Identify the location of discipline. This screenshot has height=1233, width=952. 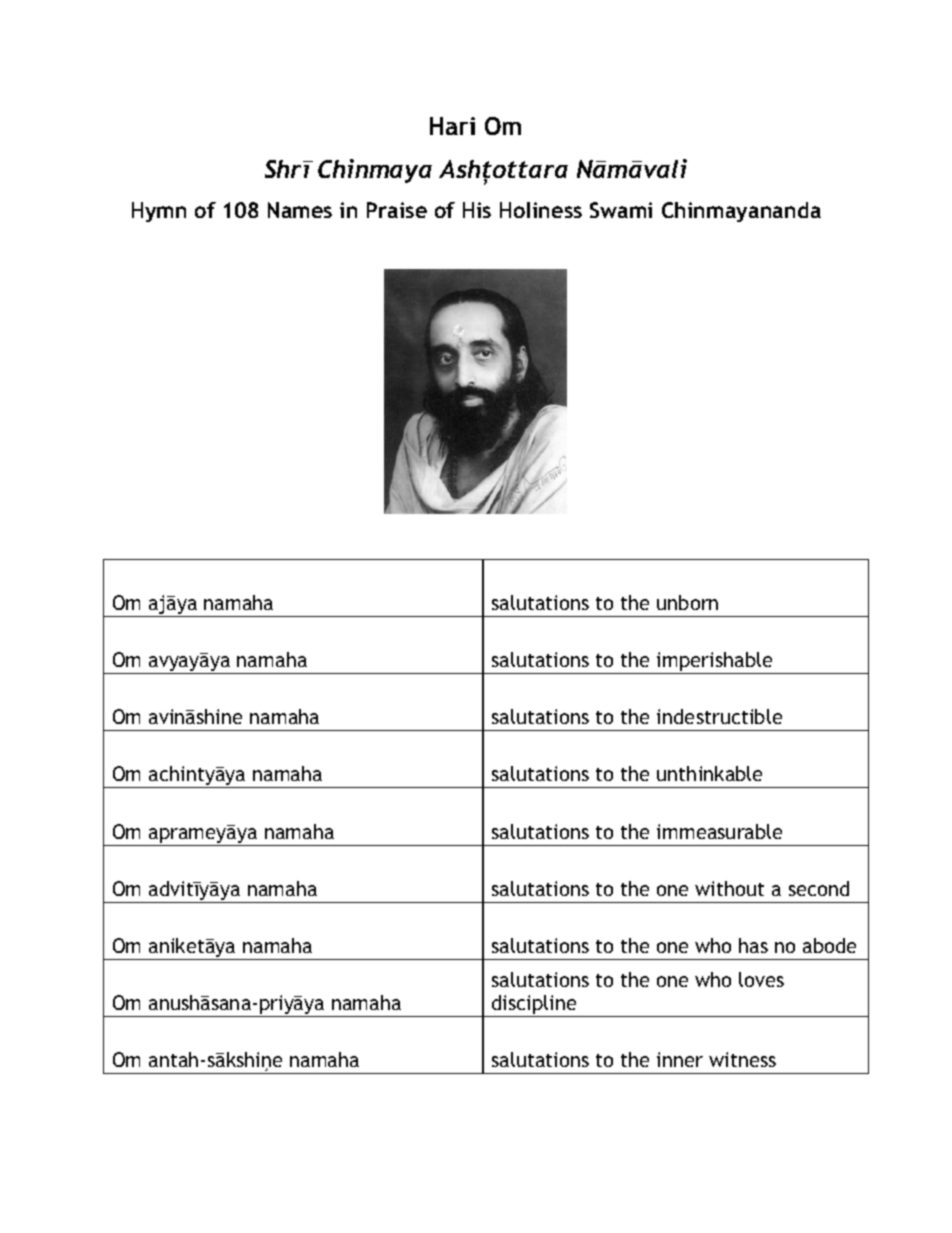
(534, 1006).
